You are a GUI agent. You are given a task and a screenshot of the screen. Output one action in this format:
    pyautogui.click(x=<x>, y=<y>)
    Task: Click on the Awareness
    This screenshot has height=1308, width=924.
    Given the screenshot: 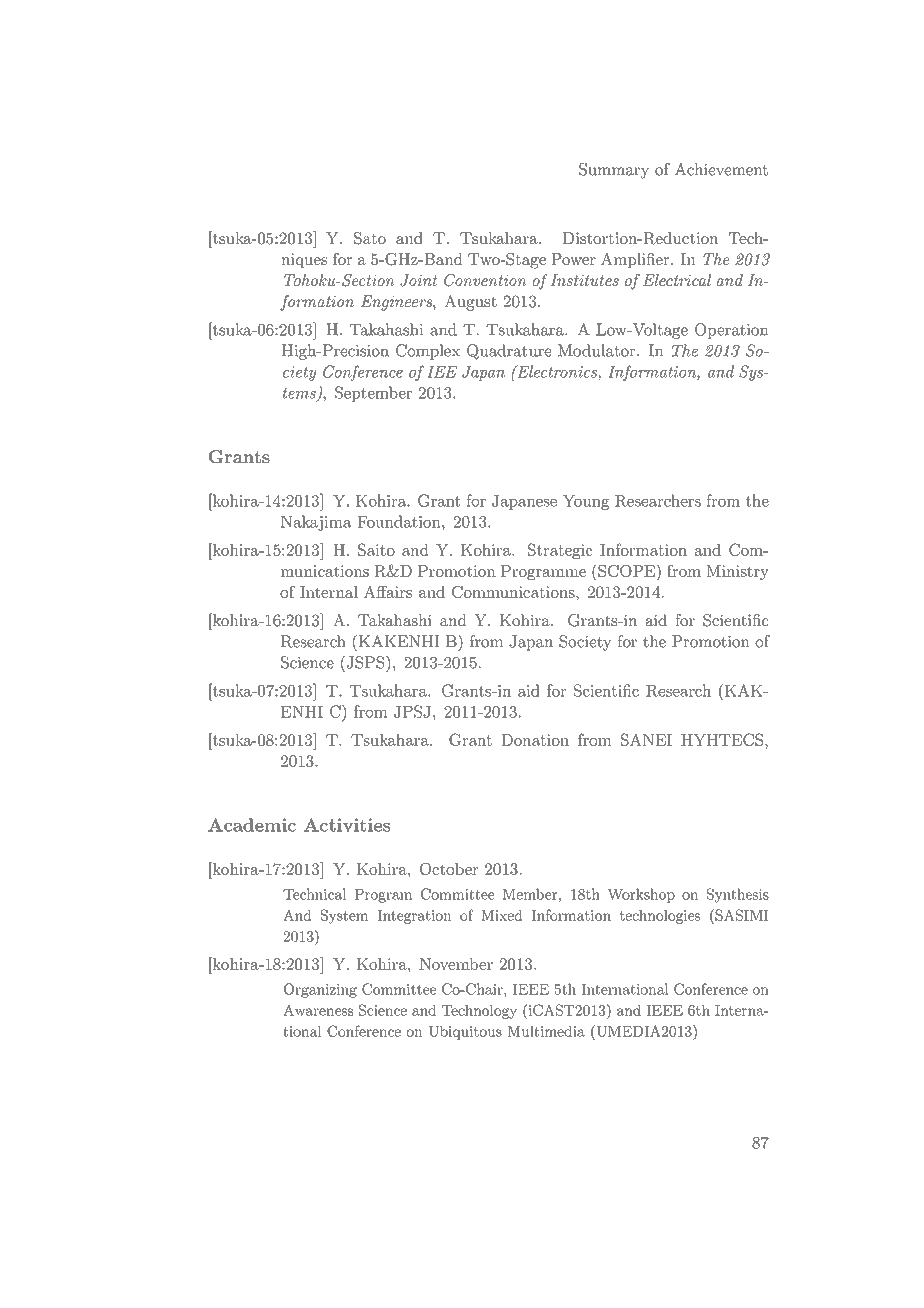 What is the action you would take?
    pyautogui.click(x=318, y=1010)
